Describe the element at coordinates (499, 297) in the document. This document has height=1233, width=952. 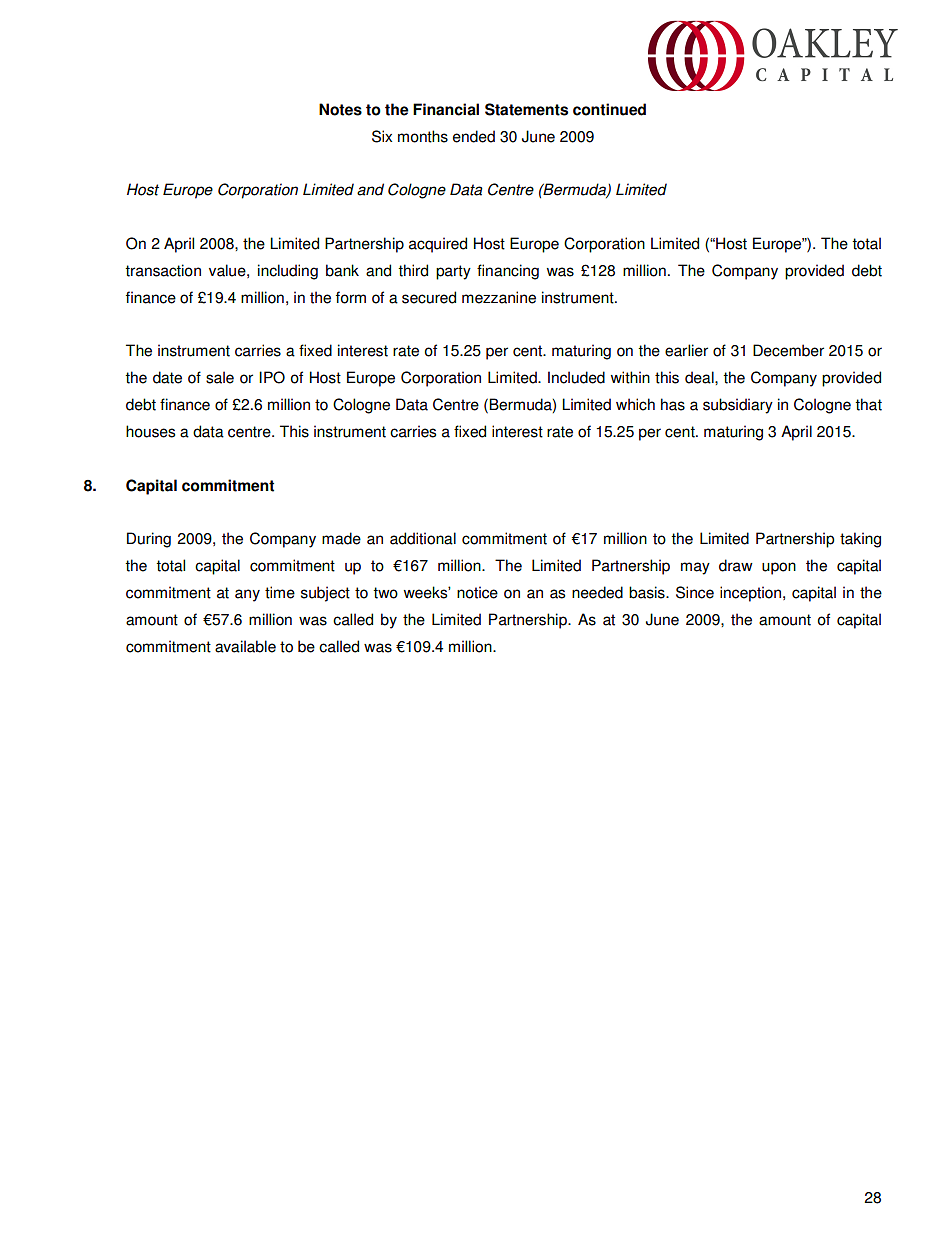
I see `mezzanine` at that location.
